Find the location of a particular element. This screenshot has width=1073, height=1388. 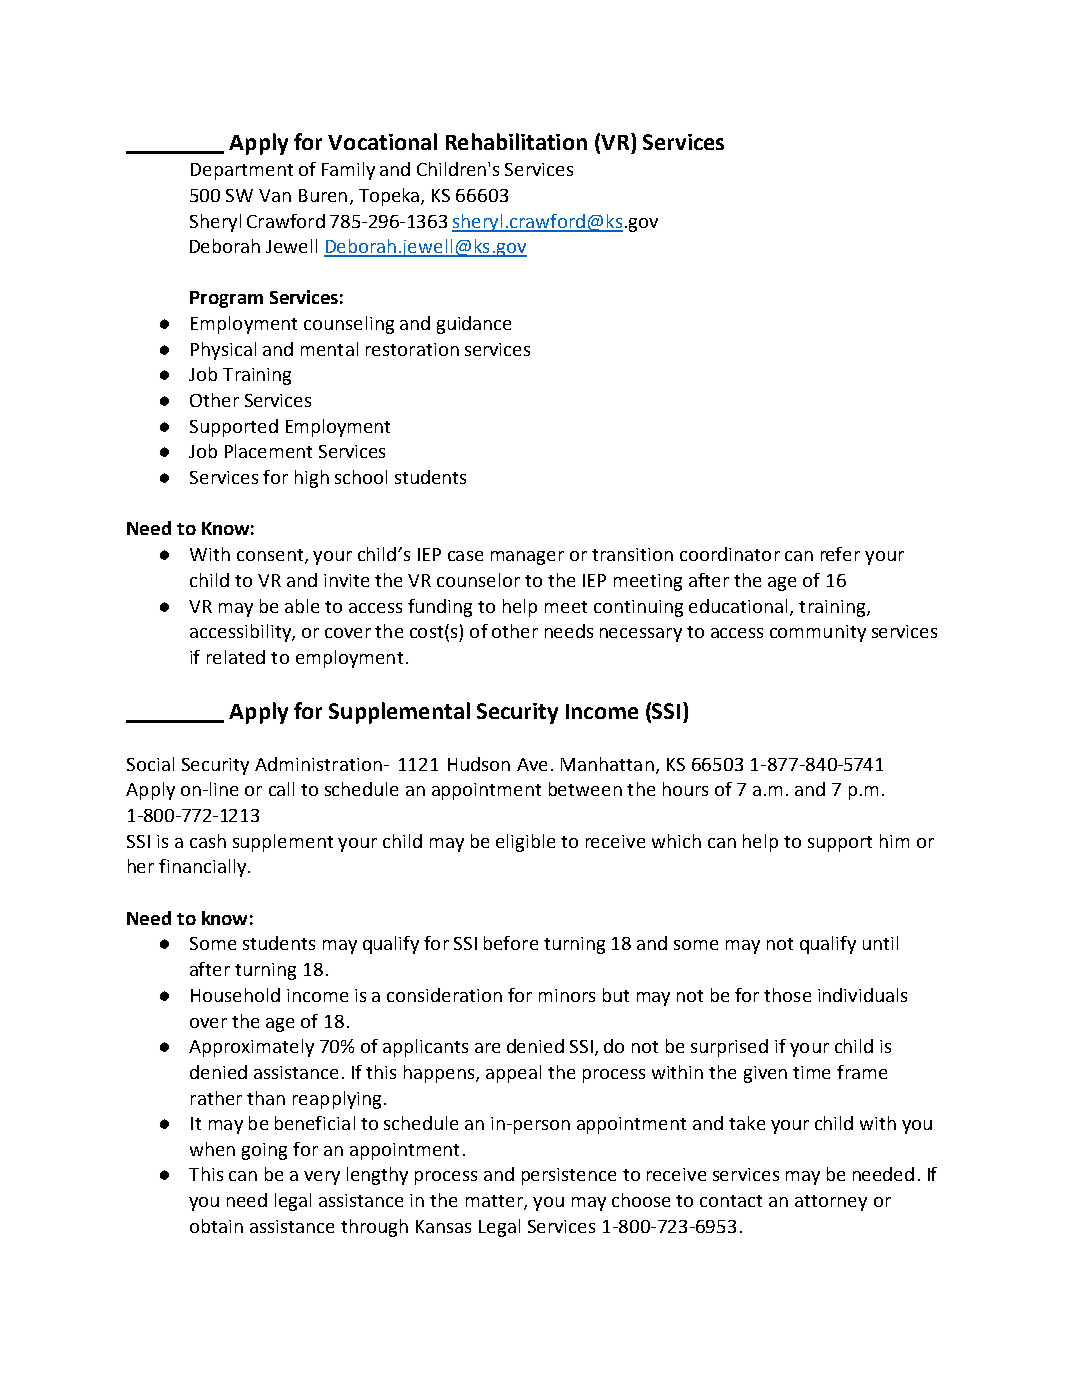

obtain is located at coordinates (216, 1226).
